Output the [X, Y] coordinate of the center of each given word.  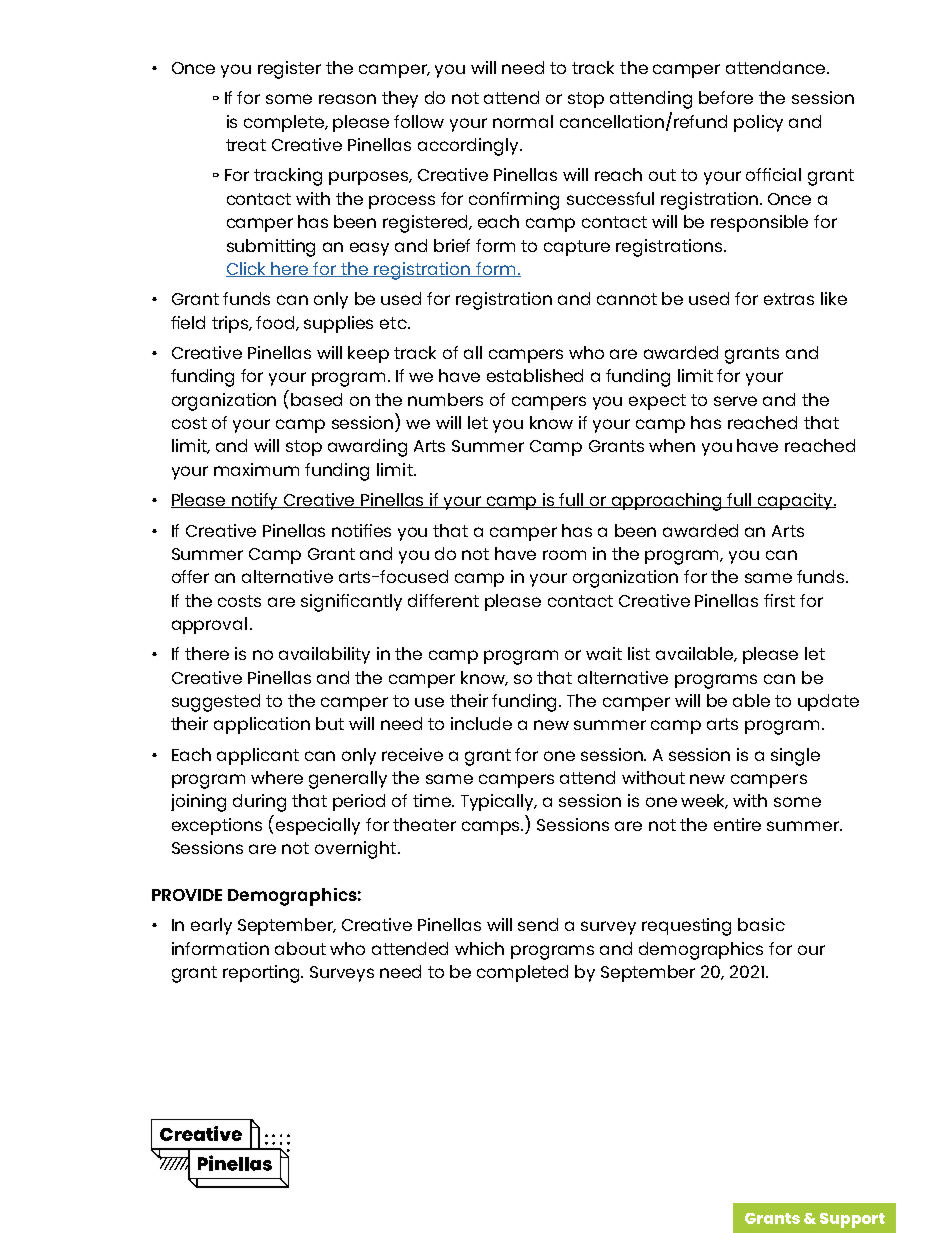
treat [246, 145]
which [479, 948]
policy [758, 123]
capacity [795, 501]
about [300, 948]
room [564, 555]
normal [523, 121]
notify [255, 501]
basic [761, 924]
